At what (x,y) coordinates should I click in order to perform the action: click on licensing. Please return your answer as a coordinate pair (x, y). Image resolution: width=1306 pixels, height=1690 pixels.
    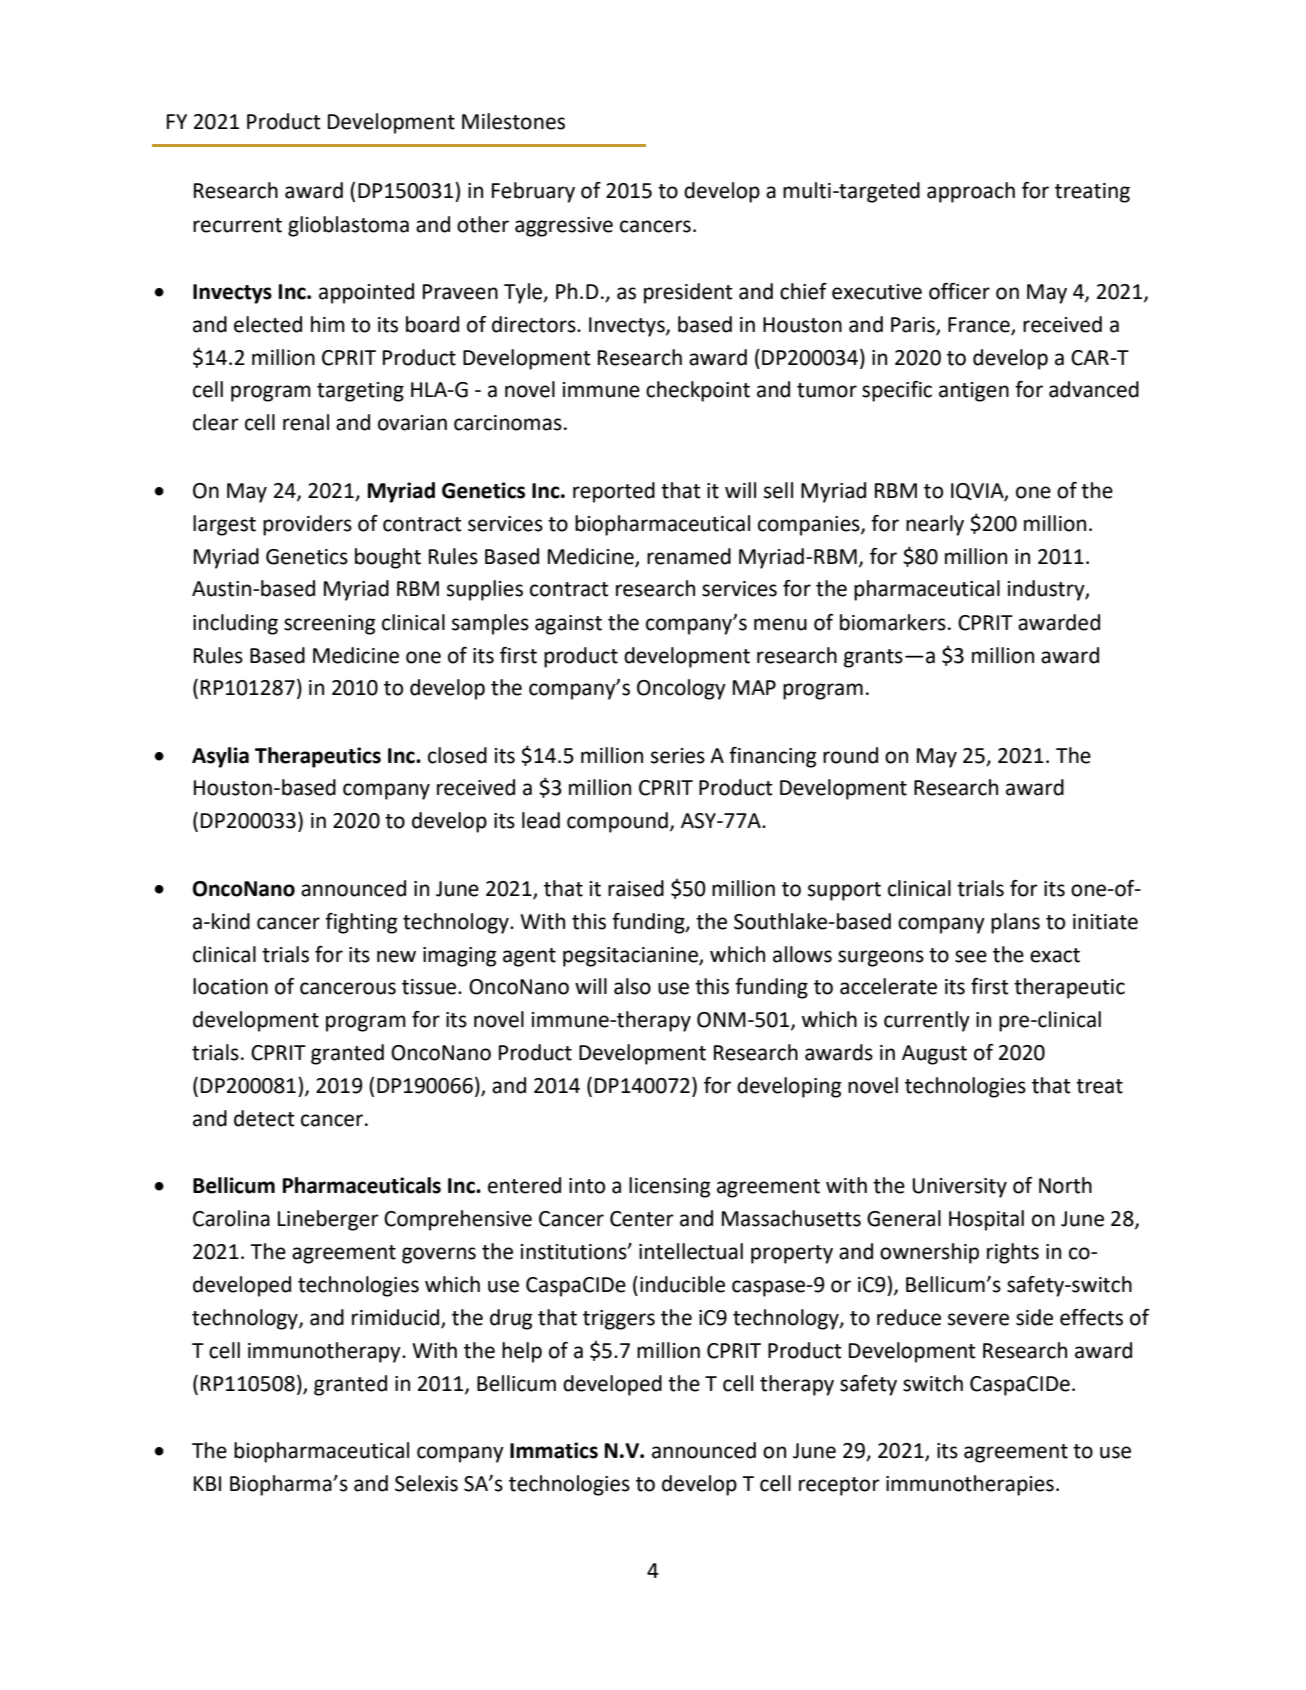
    Looking at the image, I should click on (669, 1187).
